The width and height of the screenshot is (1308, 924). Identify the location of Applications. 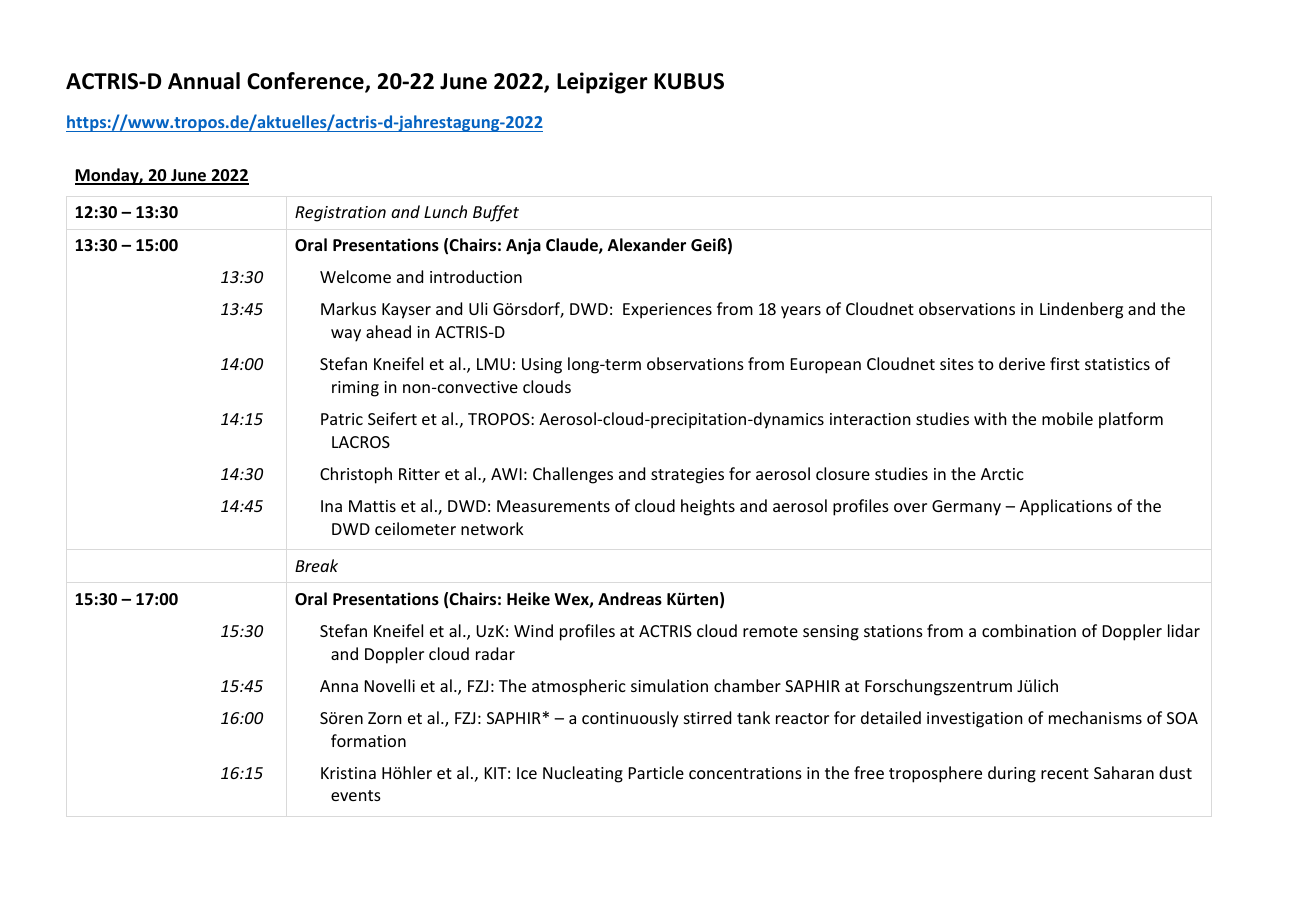
(1066, 507).
